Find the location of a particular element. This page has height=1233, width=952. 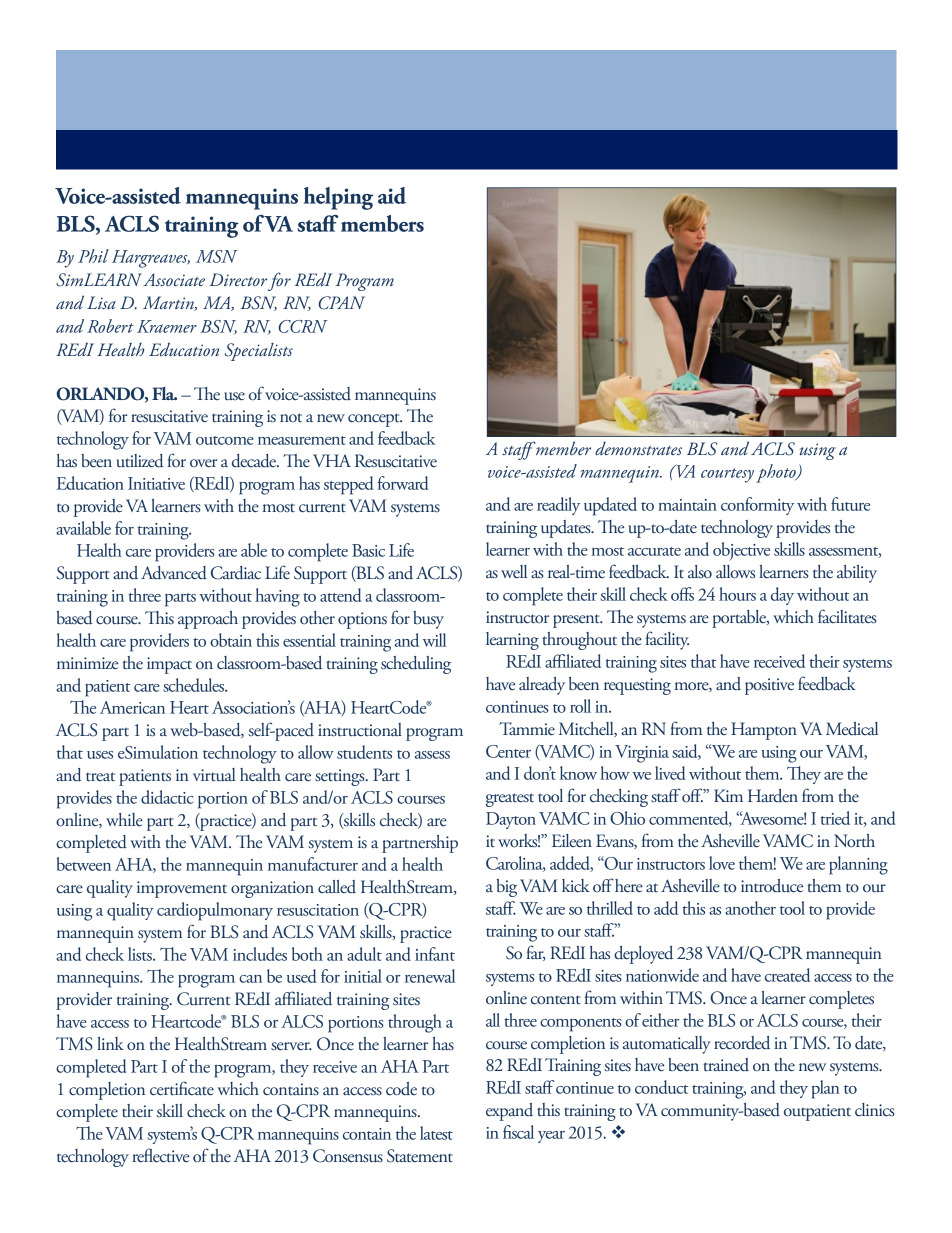

reflective is located at coordinates (160, 1155).
